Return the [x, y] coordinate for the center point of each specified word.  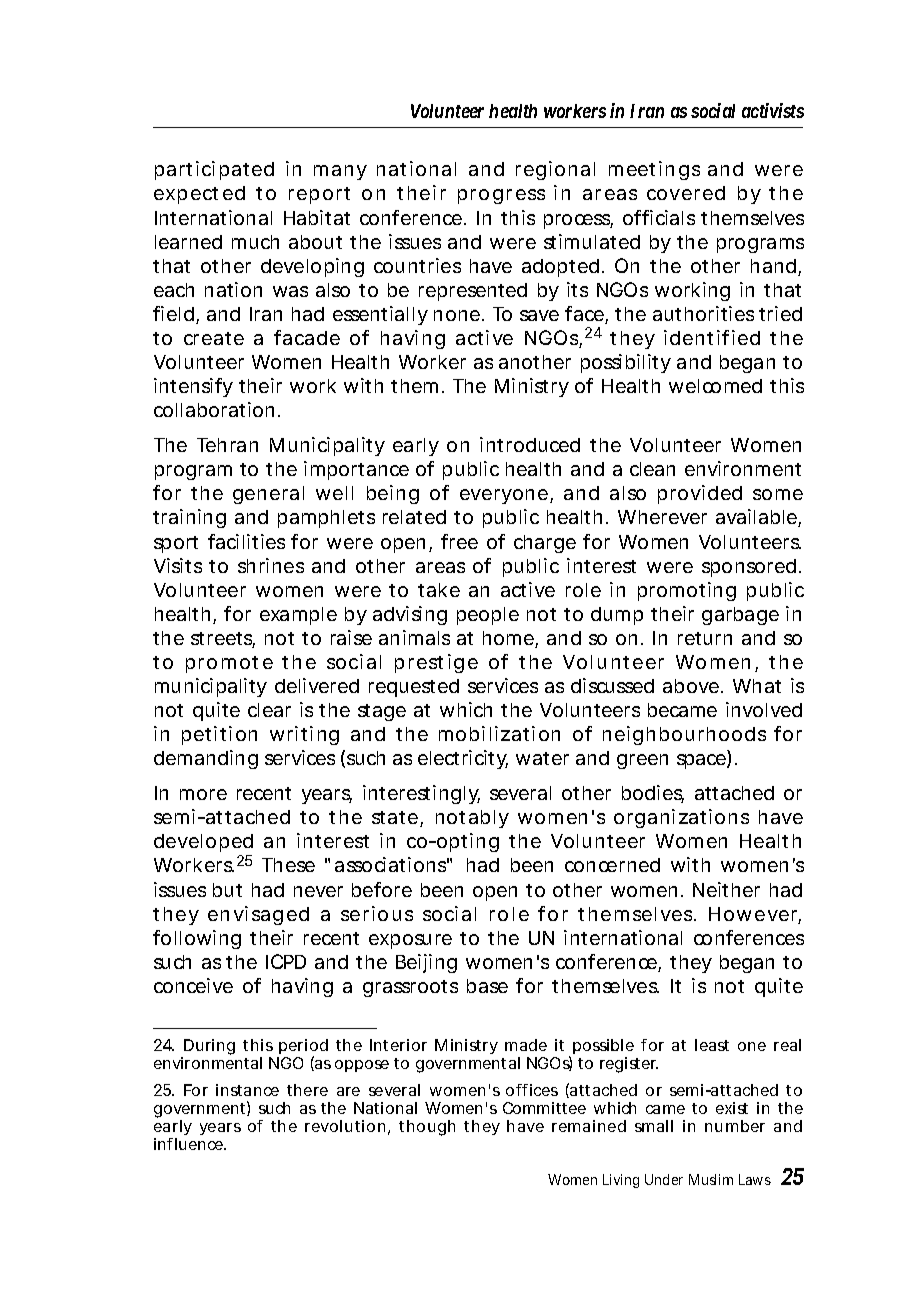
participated [214, 170]
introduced [530, 444]
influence [190, 1144]
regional [555, 170]
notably [472, 819]
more [203, 794]
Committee [544, 1108]
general [268, 495]
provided [700, 494]
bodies [653, 794]
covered [686, 193]
